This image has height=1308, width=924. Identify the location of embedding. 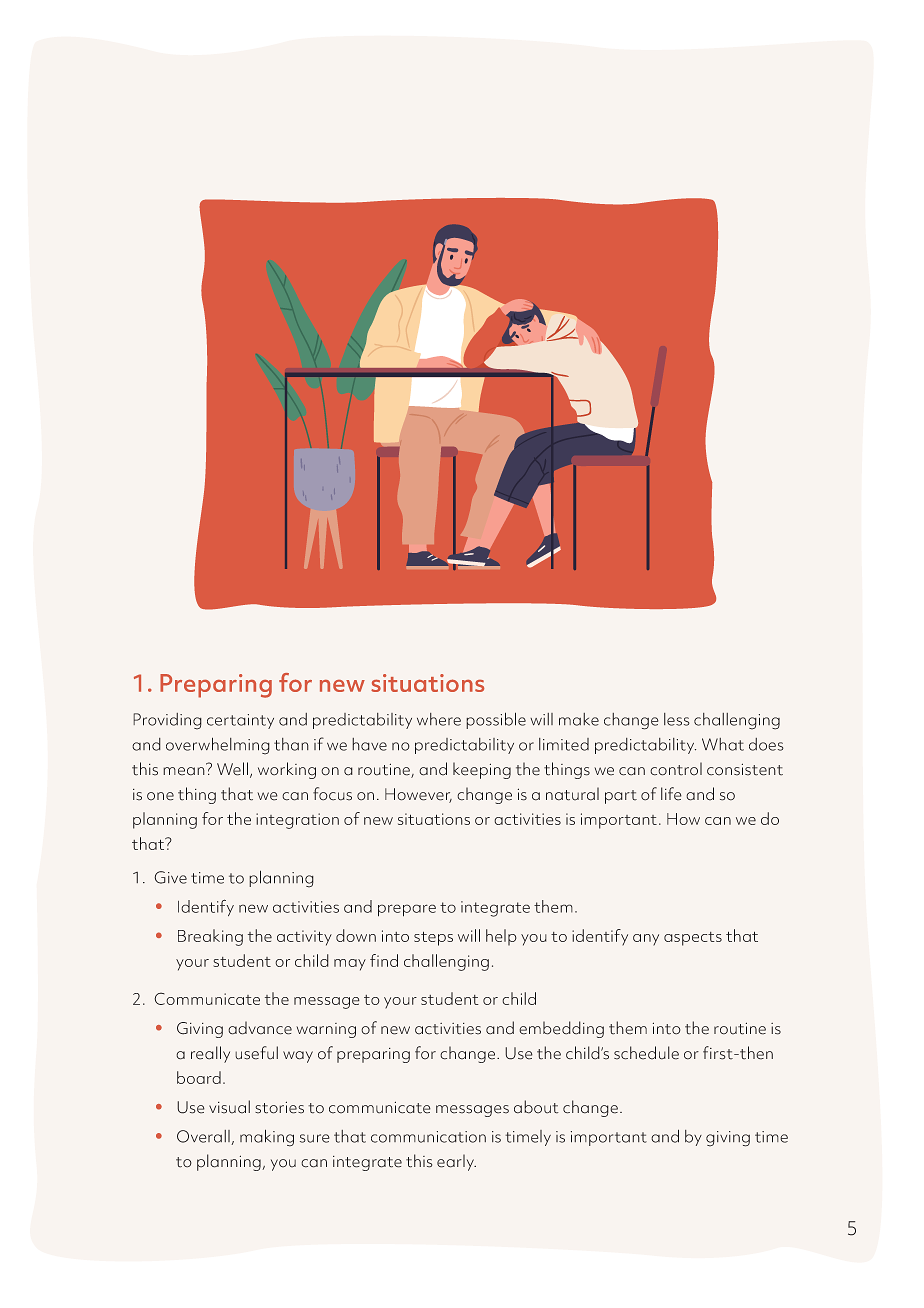
(561, 1029).
